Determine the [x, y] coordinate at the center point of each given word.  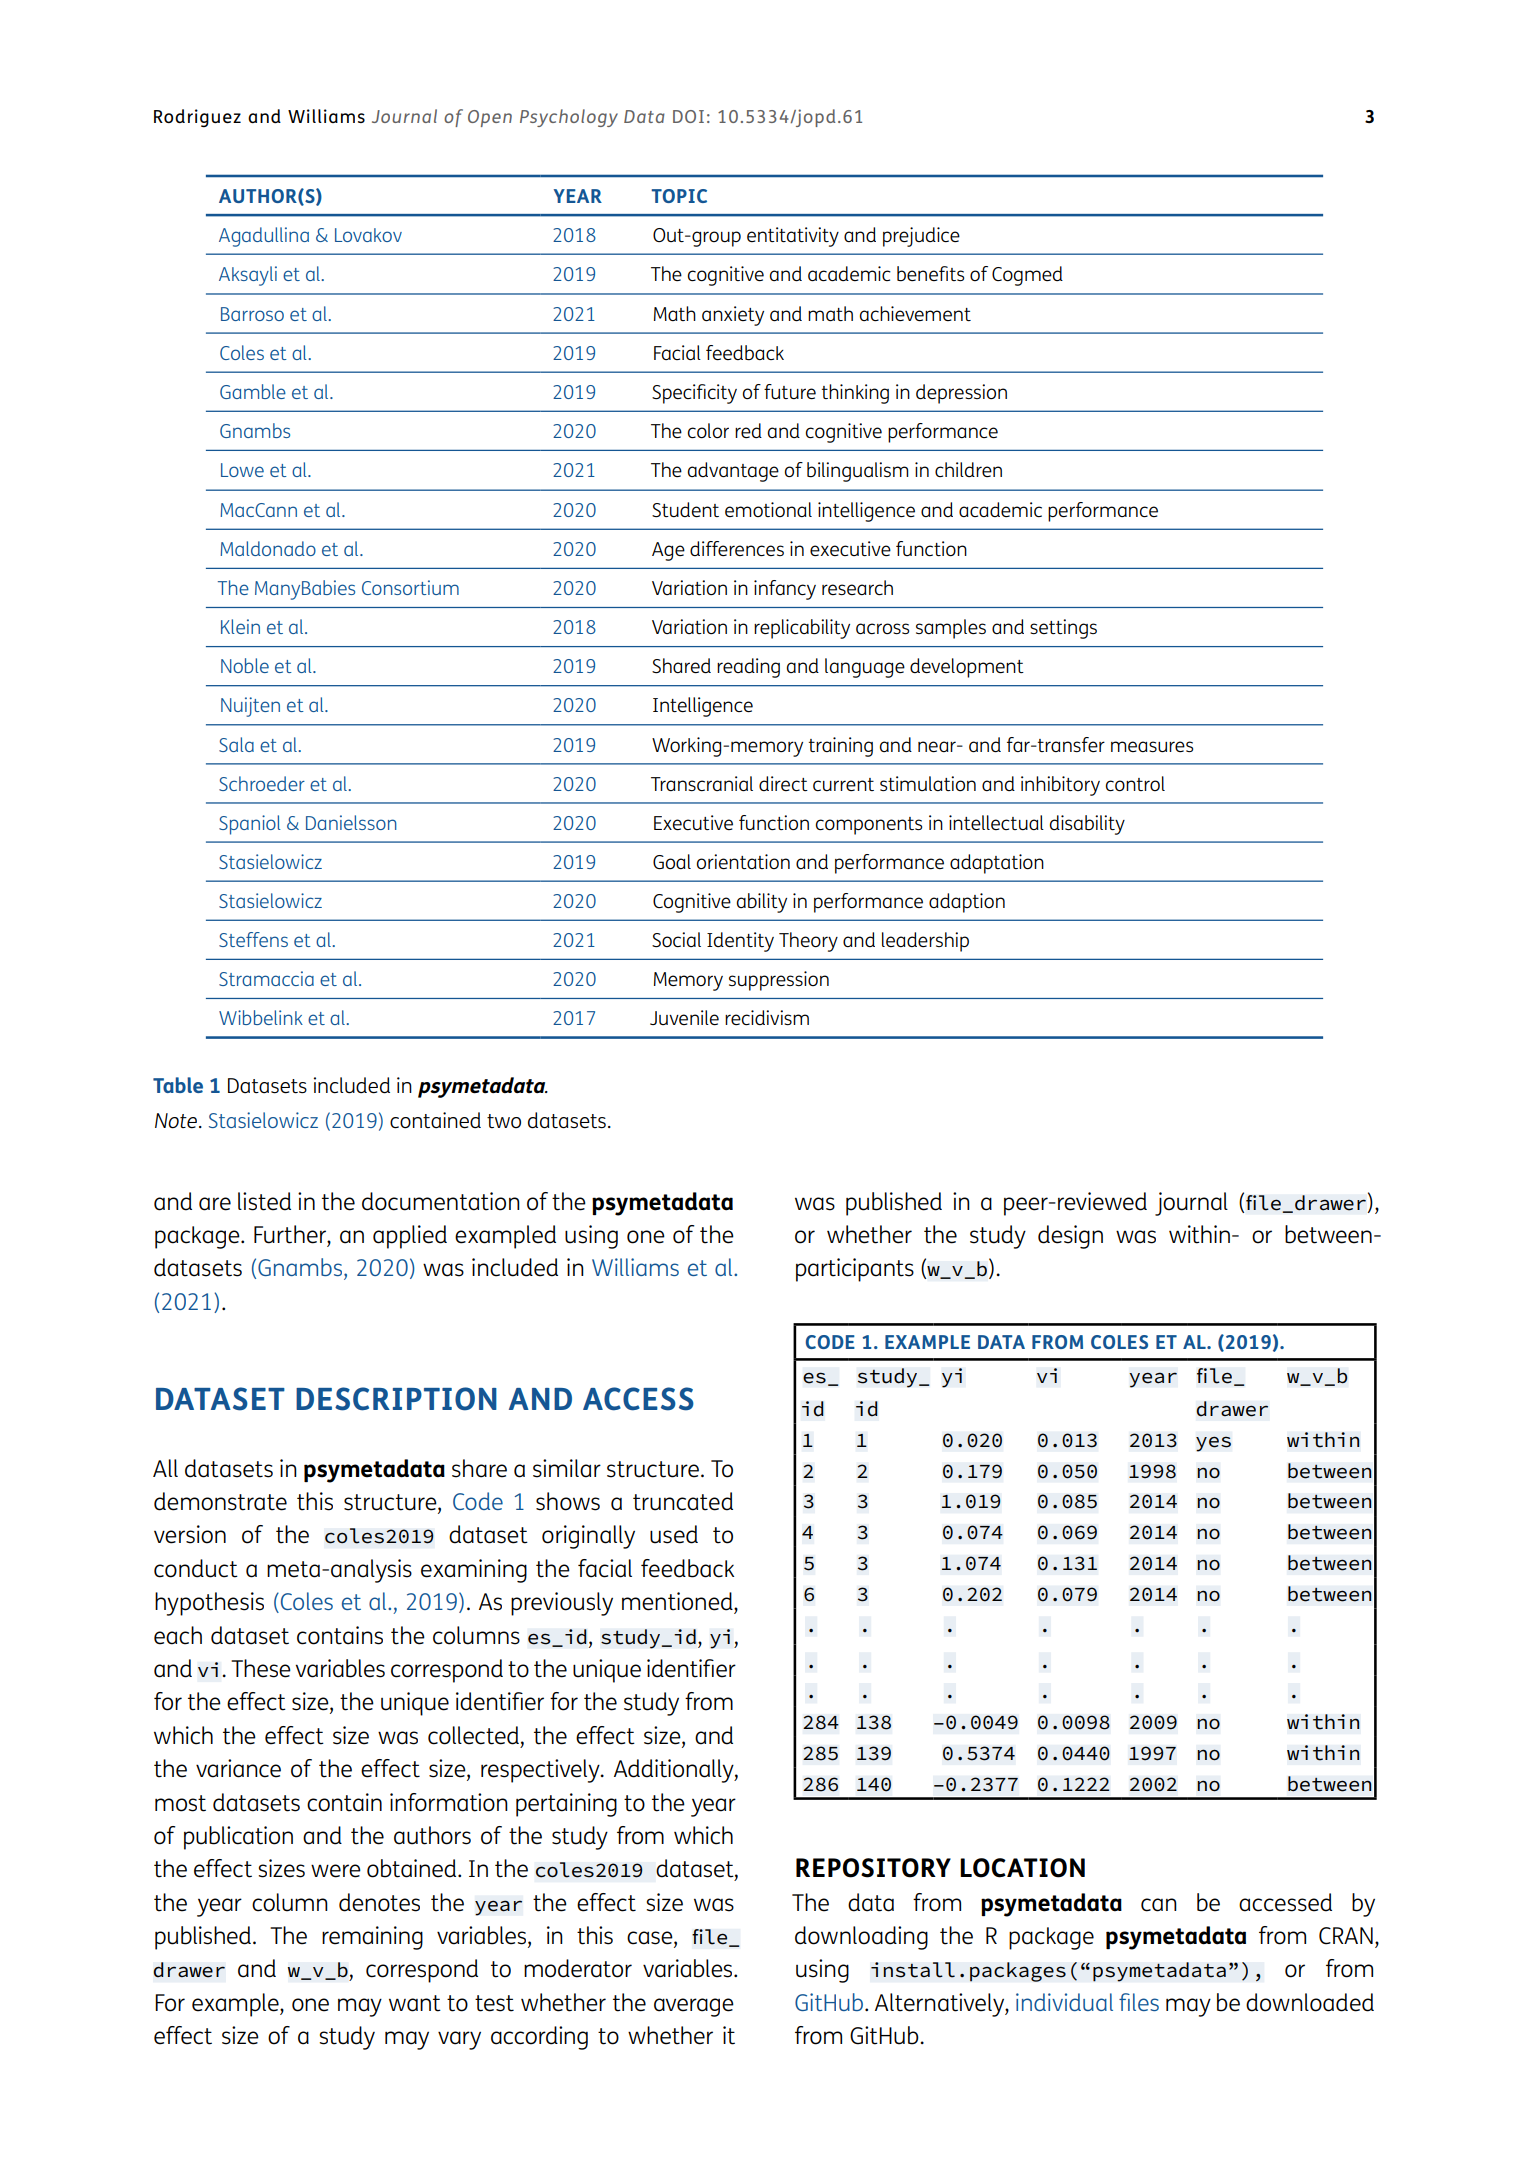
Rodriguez [197, 118]
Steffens [253, 939]
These [261, 1668]
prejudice [921, 237]
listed [264, 1201]
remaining [372, 1938]
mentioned [678, 1601]
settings [1063, 629]
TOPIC [679, 196]
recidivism [767, 1017]
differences [737, 548]
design [1070, 1237]
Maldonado [268, 548]
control [1135, 783]
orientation [743, 861]
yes [1213, 1444]
